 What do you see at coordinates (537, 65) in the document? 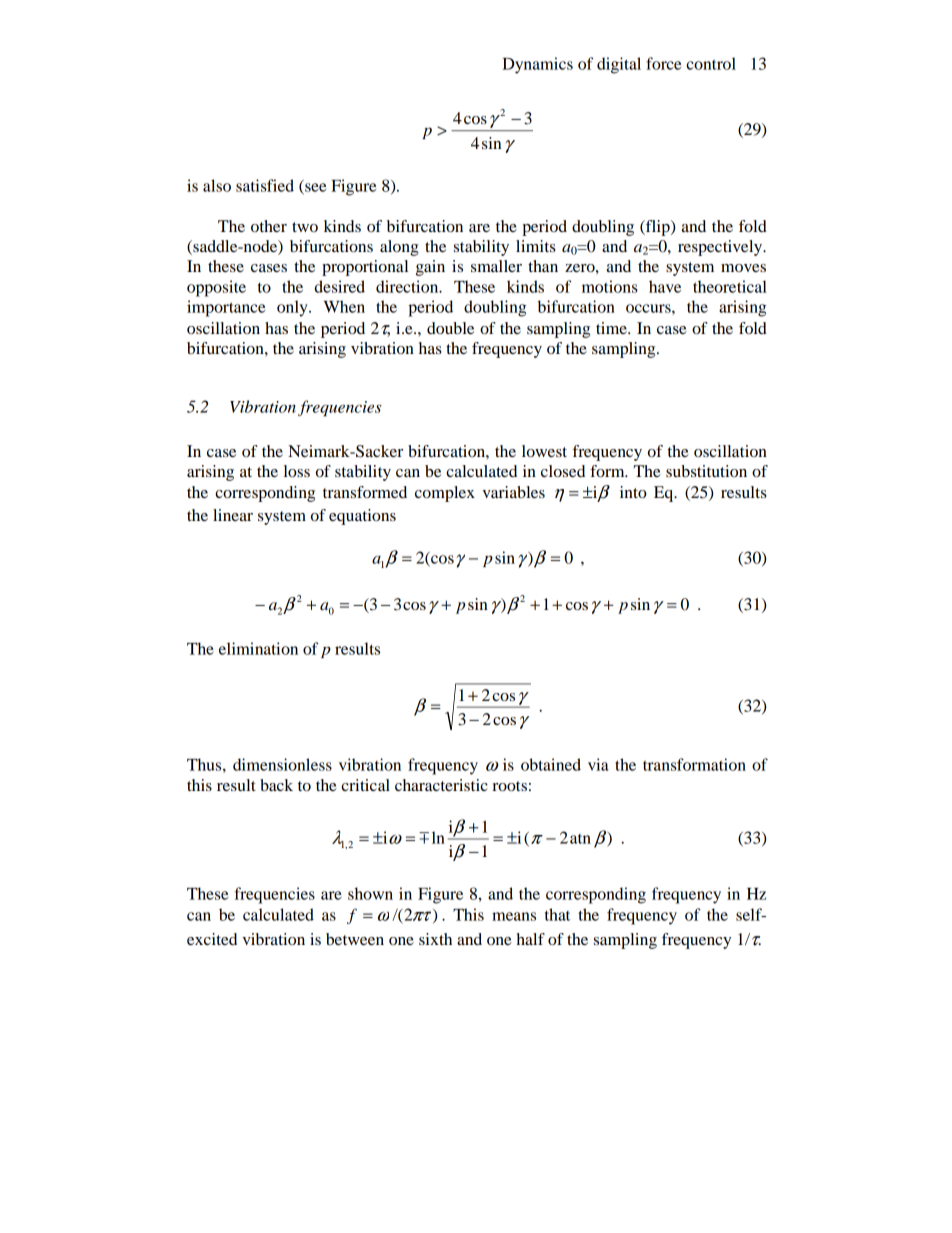
I see `Dynamics` at bounding box center [537, 65].
